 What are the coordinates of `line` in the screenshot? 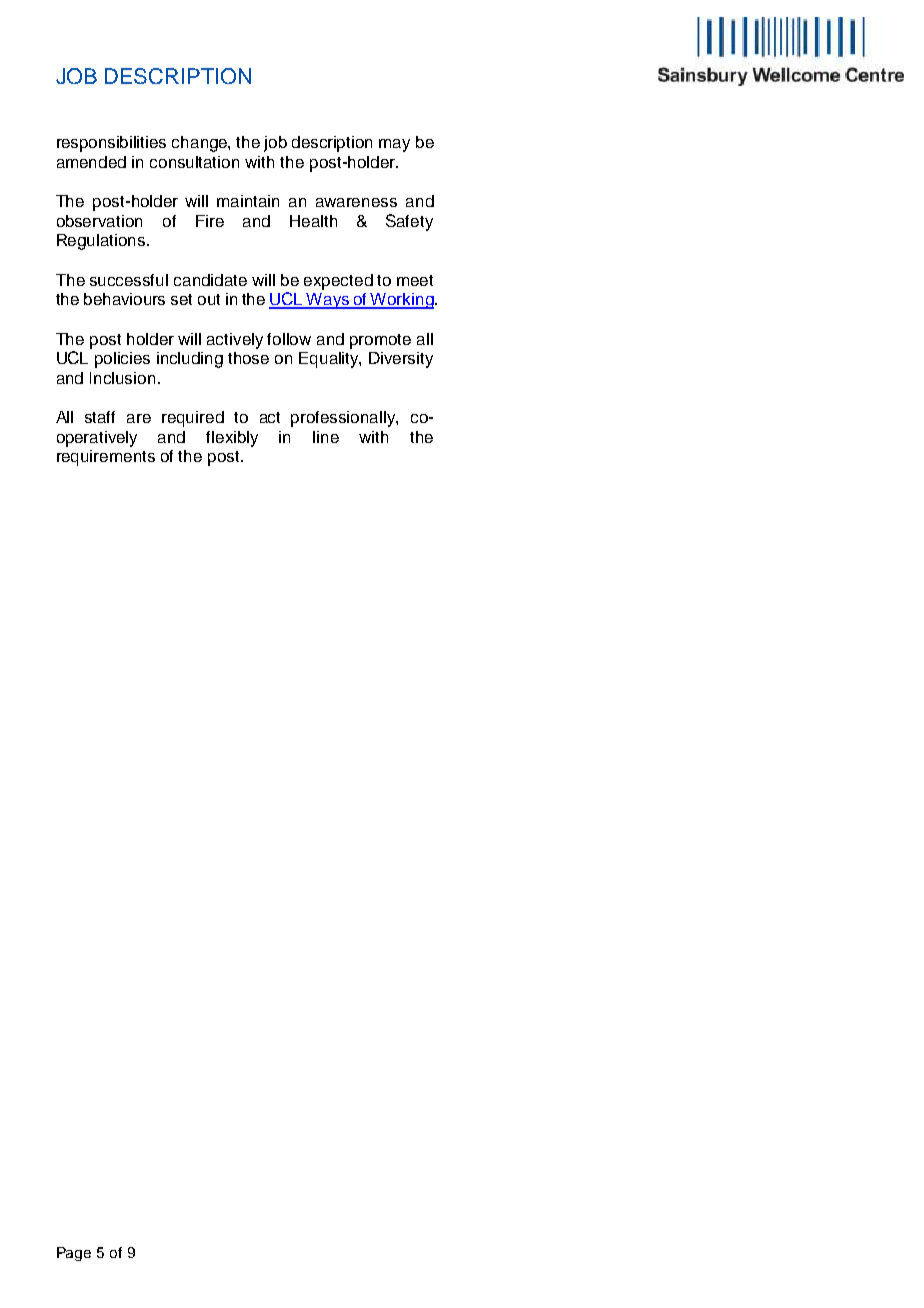 It's located at (326, 437).
